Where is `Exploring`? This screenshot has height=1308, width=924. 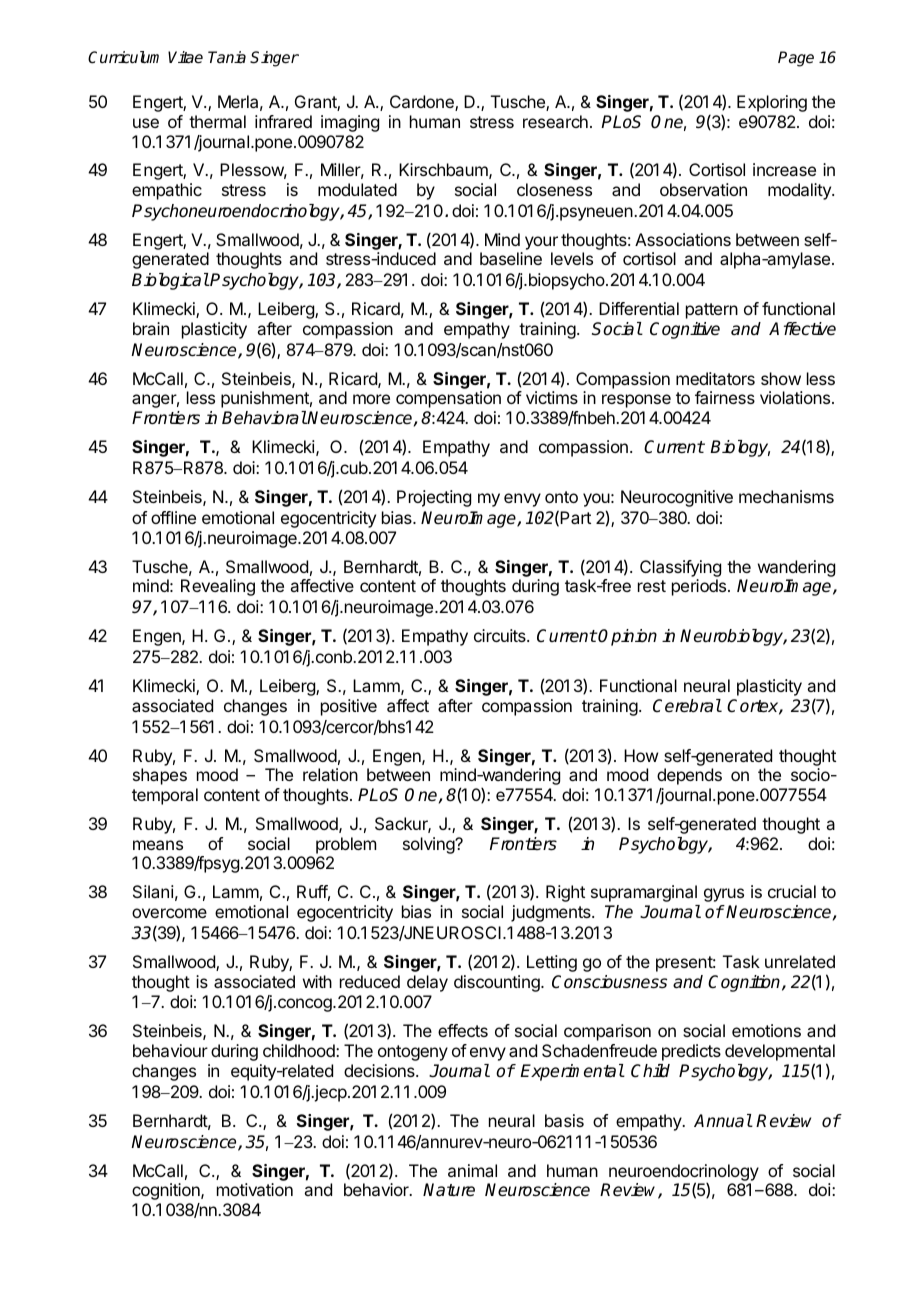 Exploring is located at coordinates (772, 103).
